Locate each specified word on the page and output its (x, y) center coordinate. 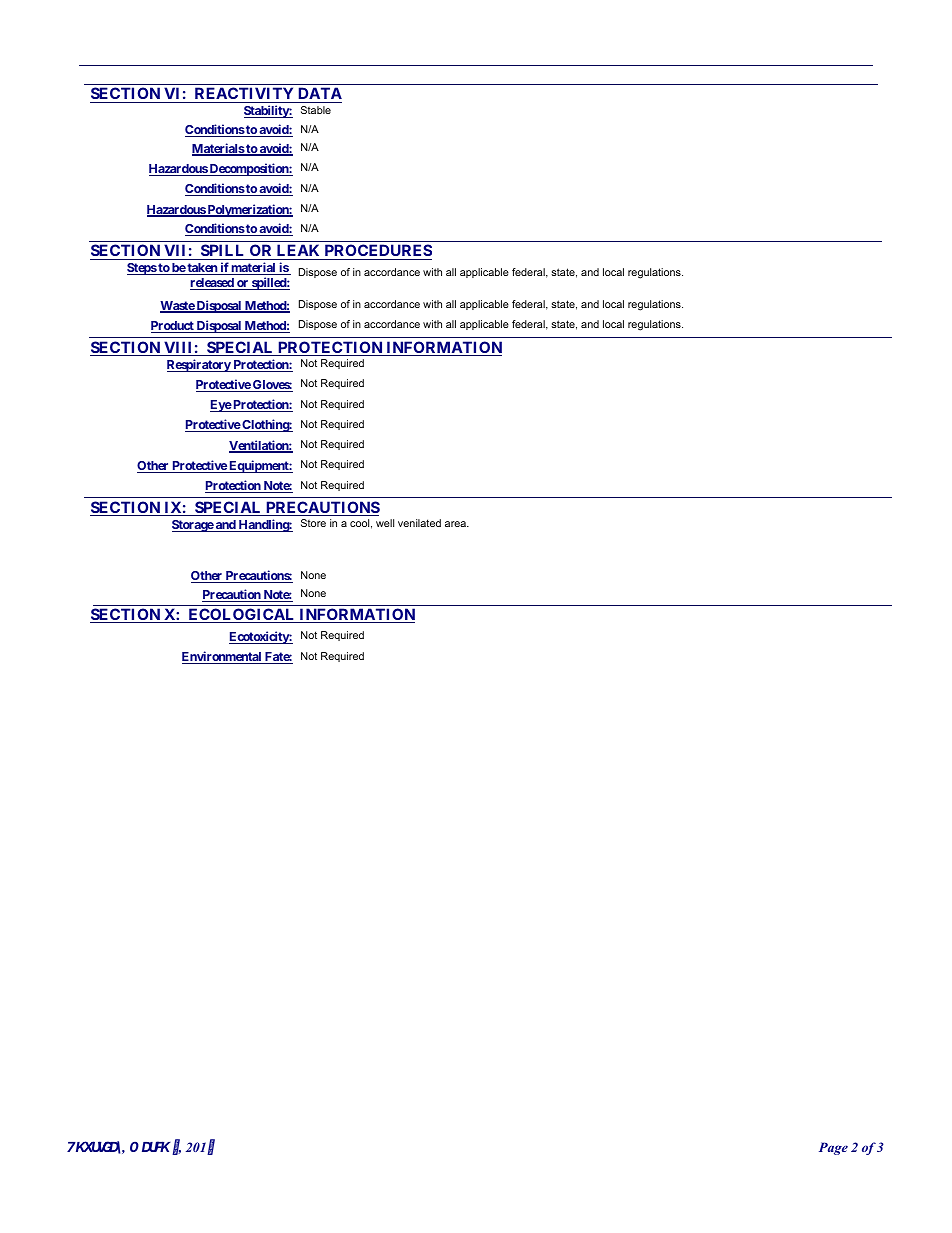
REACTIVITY (244, 95)
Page (833, 1148)
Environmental (223, 657)
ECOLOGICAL (242, 615)
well (385, 523)
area (456, 524)
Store (313, 523)
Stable (316, 110)
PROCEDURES (377, 252)
